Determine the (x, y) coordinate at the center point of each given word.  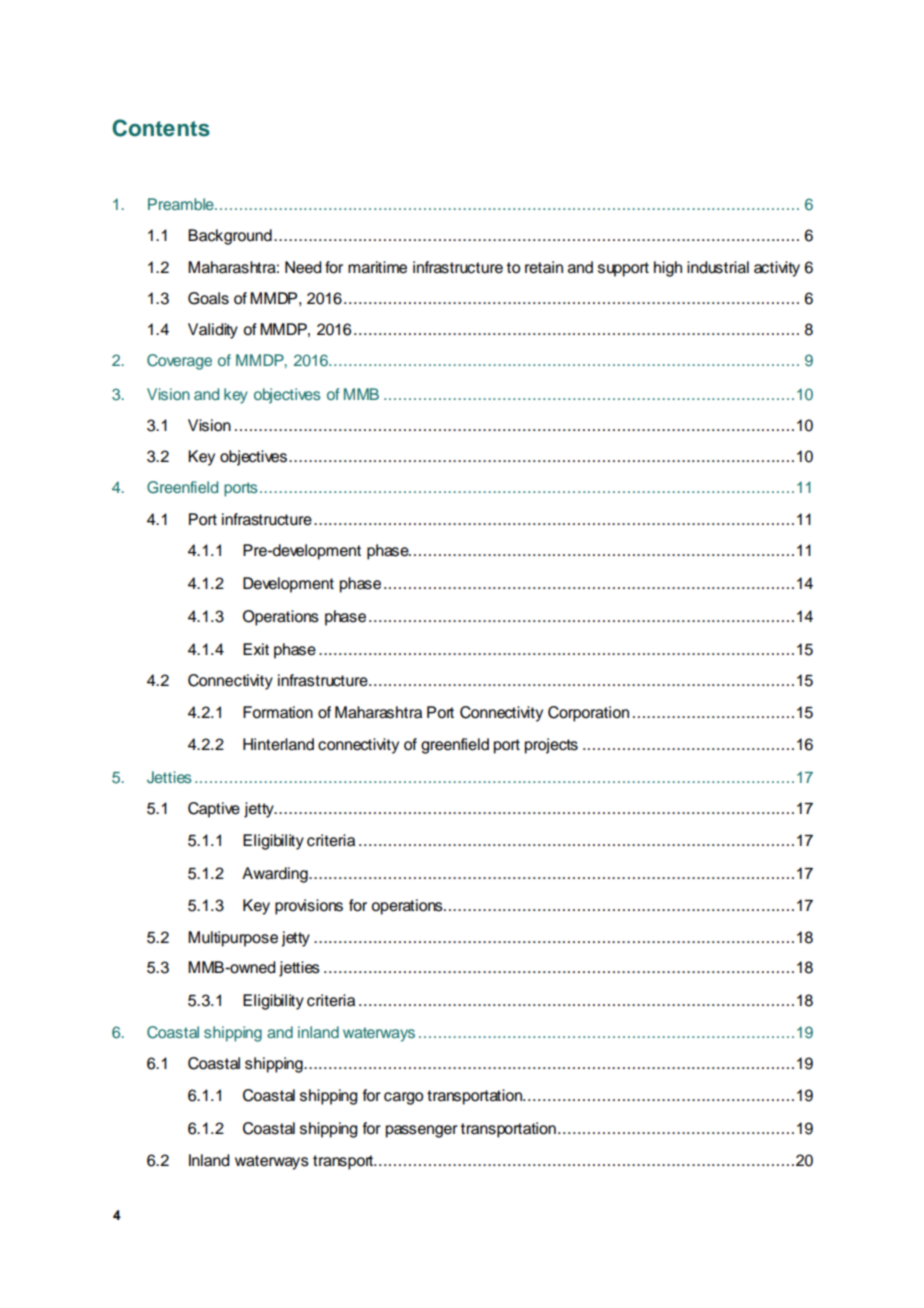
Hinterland (278, 744)
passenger (422, 1131)
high (668, 269)
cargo (403, 1098)
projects (551, 746)
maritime (377, 267)
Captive (214, 810)
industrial (718, 267)
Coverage (179, 362)
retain (544, 267)
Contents (161, 128)
